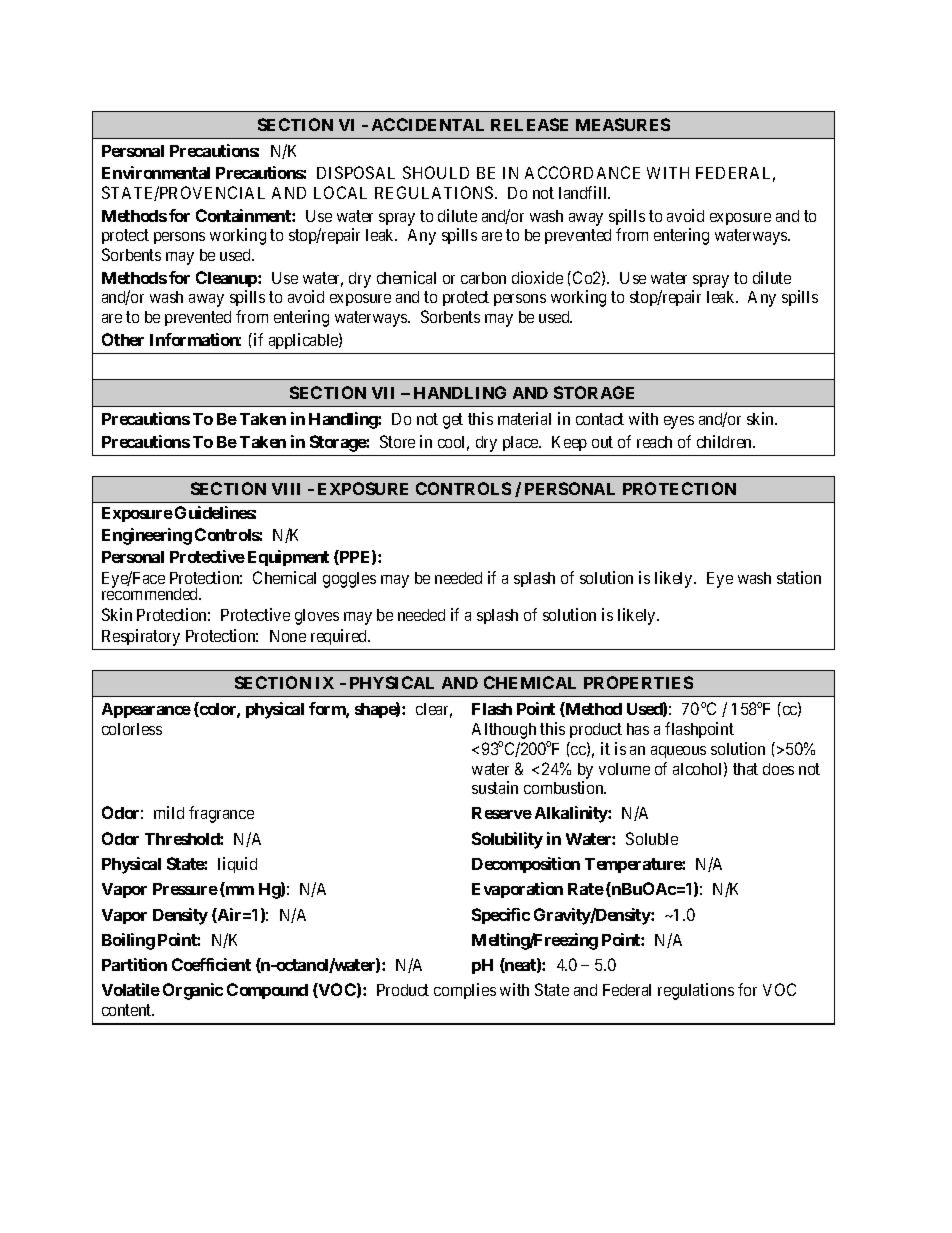 This document has height=1233, width=952. I want to click on Appearance, so click(146, 710).
